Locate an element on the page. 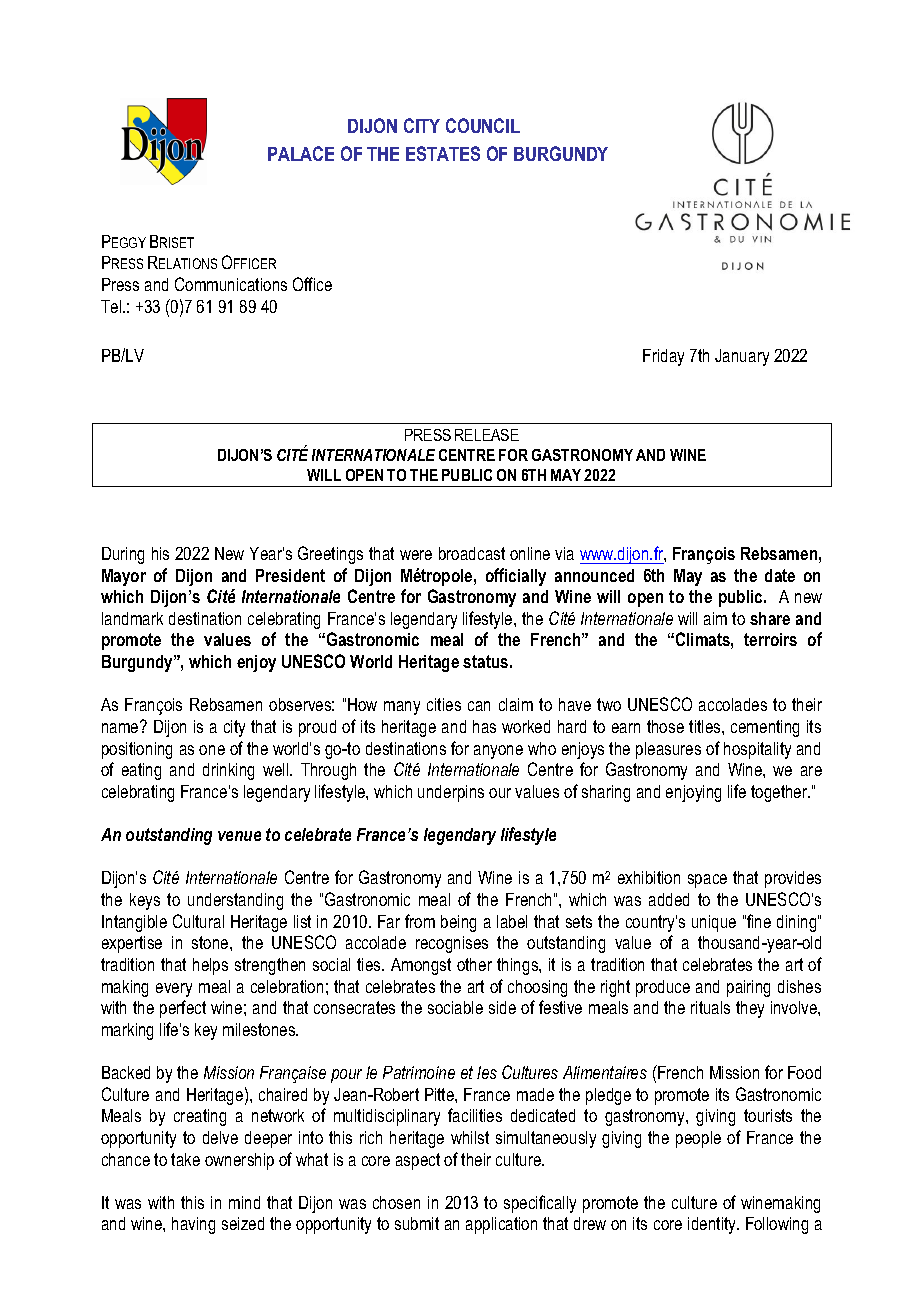  PALACE is located at coordinates (301, 153).
